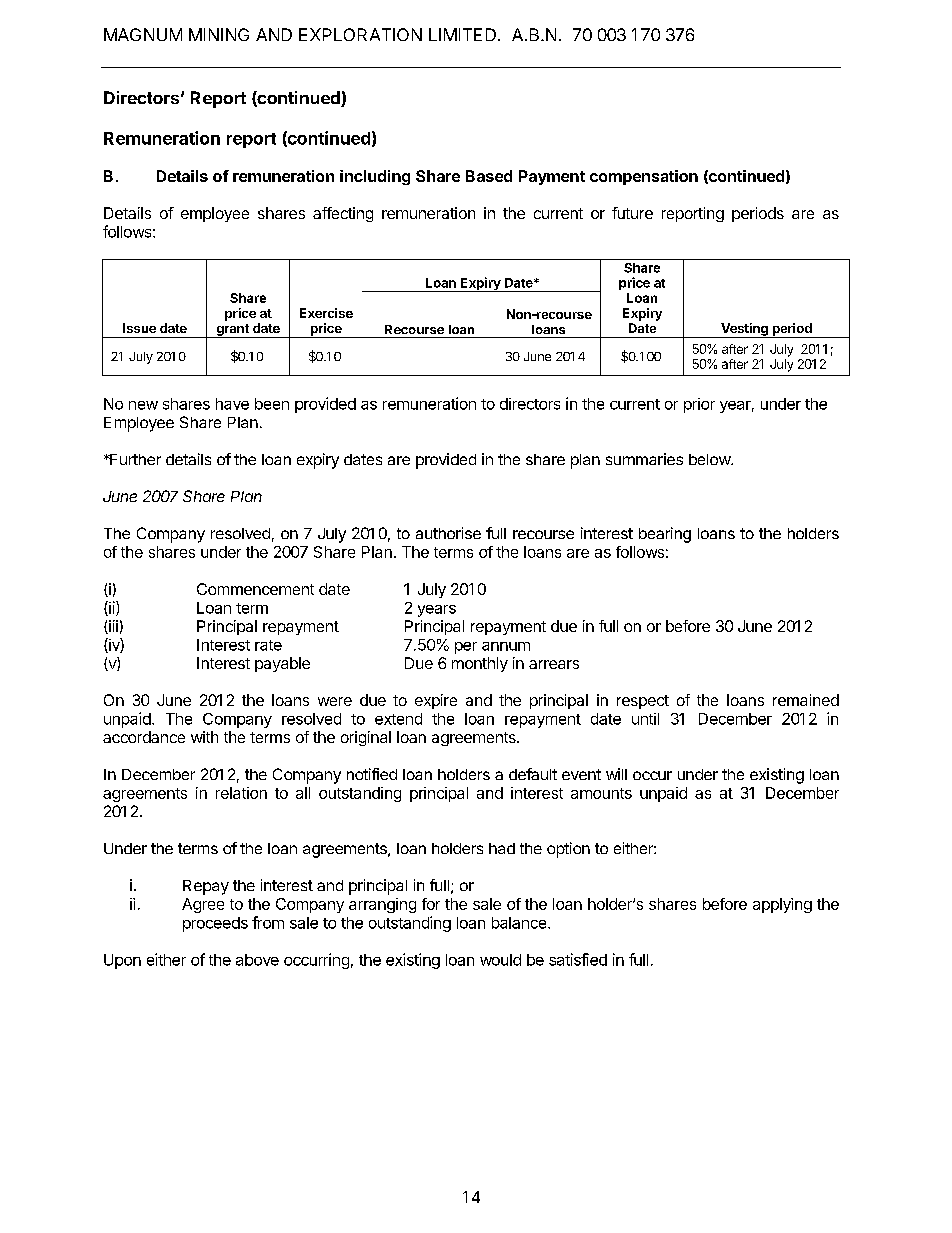 The image size is (952, 1233). What do you see at coordinates (462, 34) in the page?
I see `LIMITED` at bounding box center [462, 34].
